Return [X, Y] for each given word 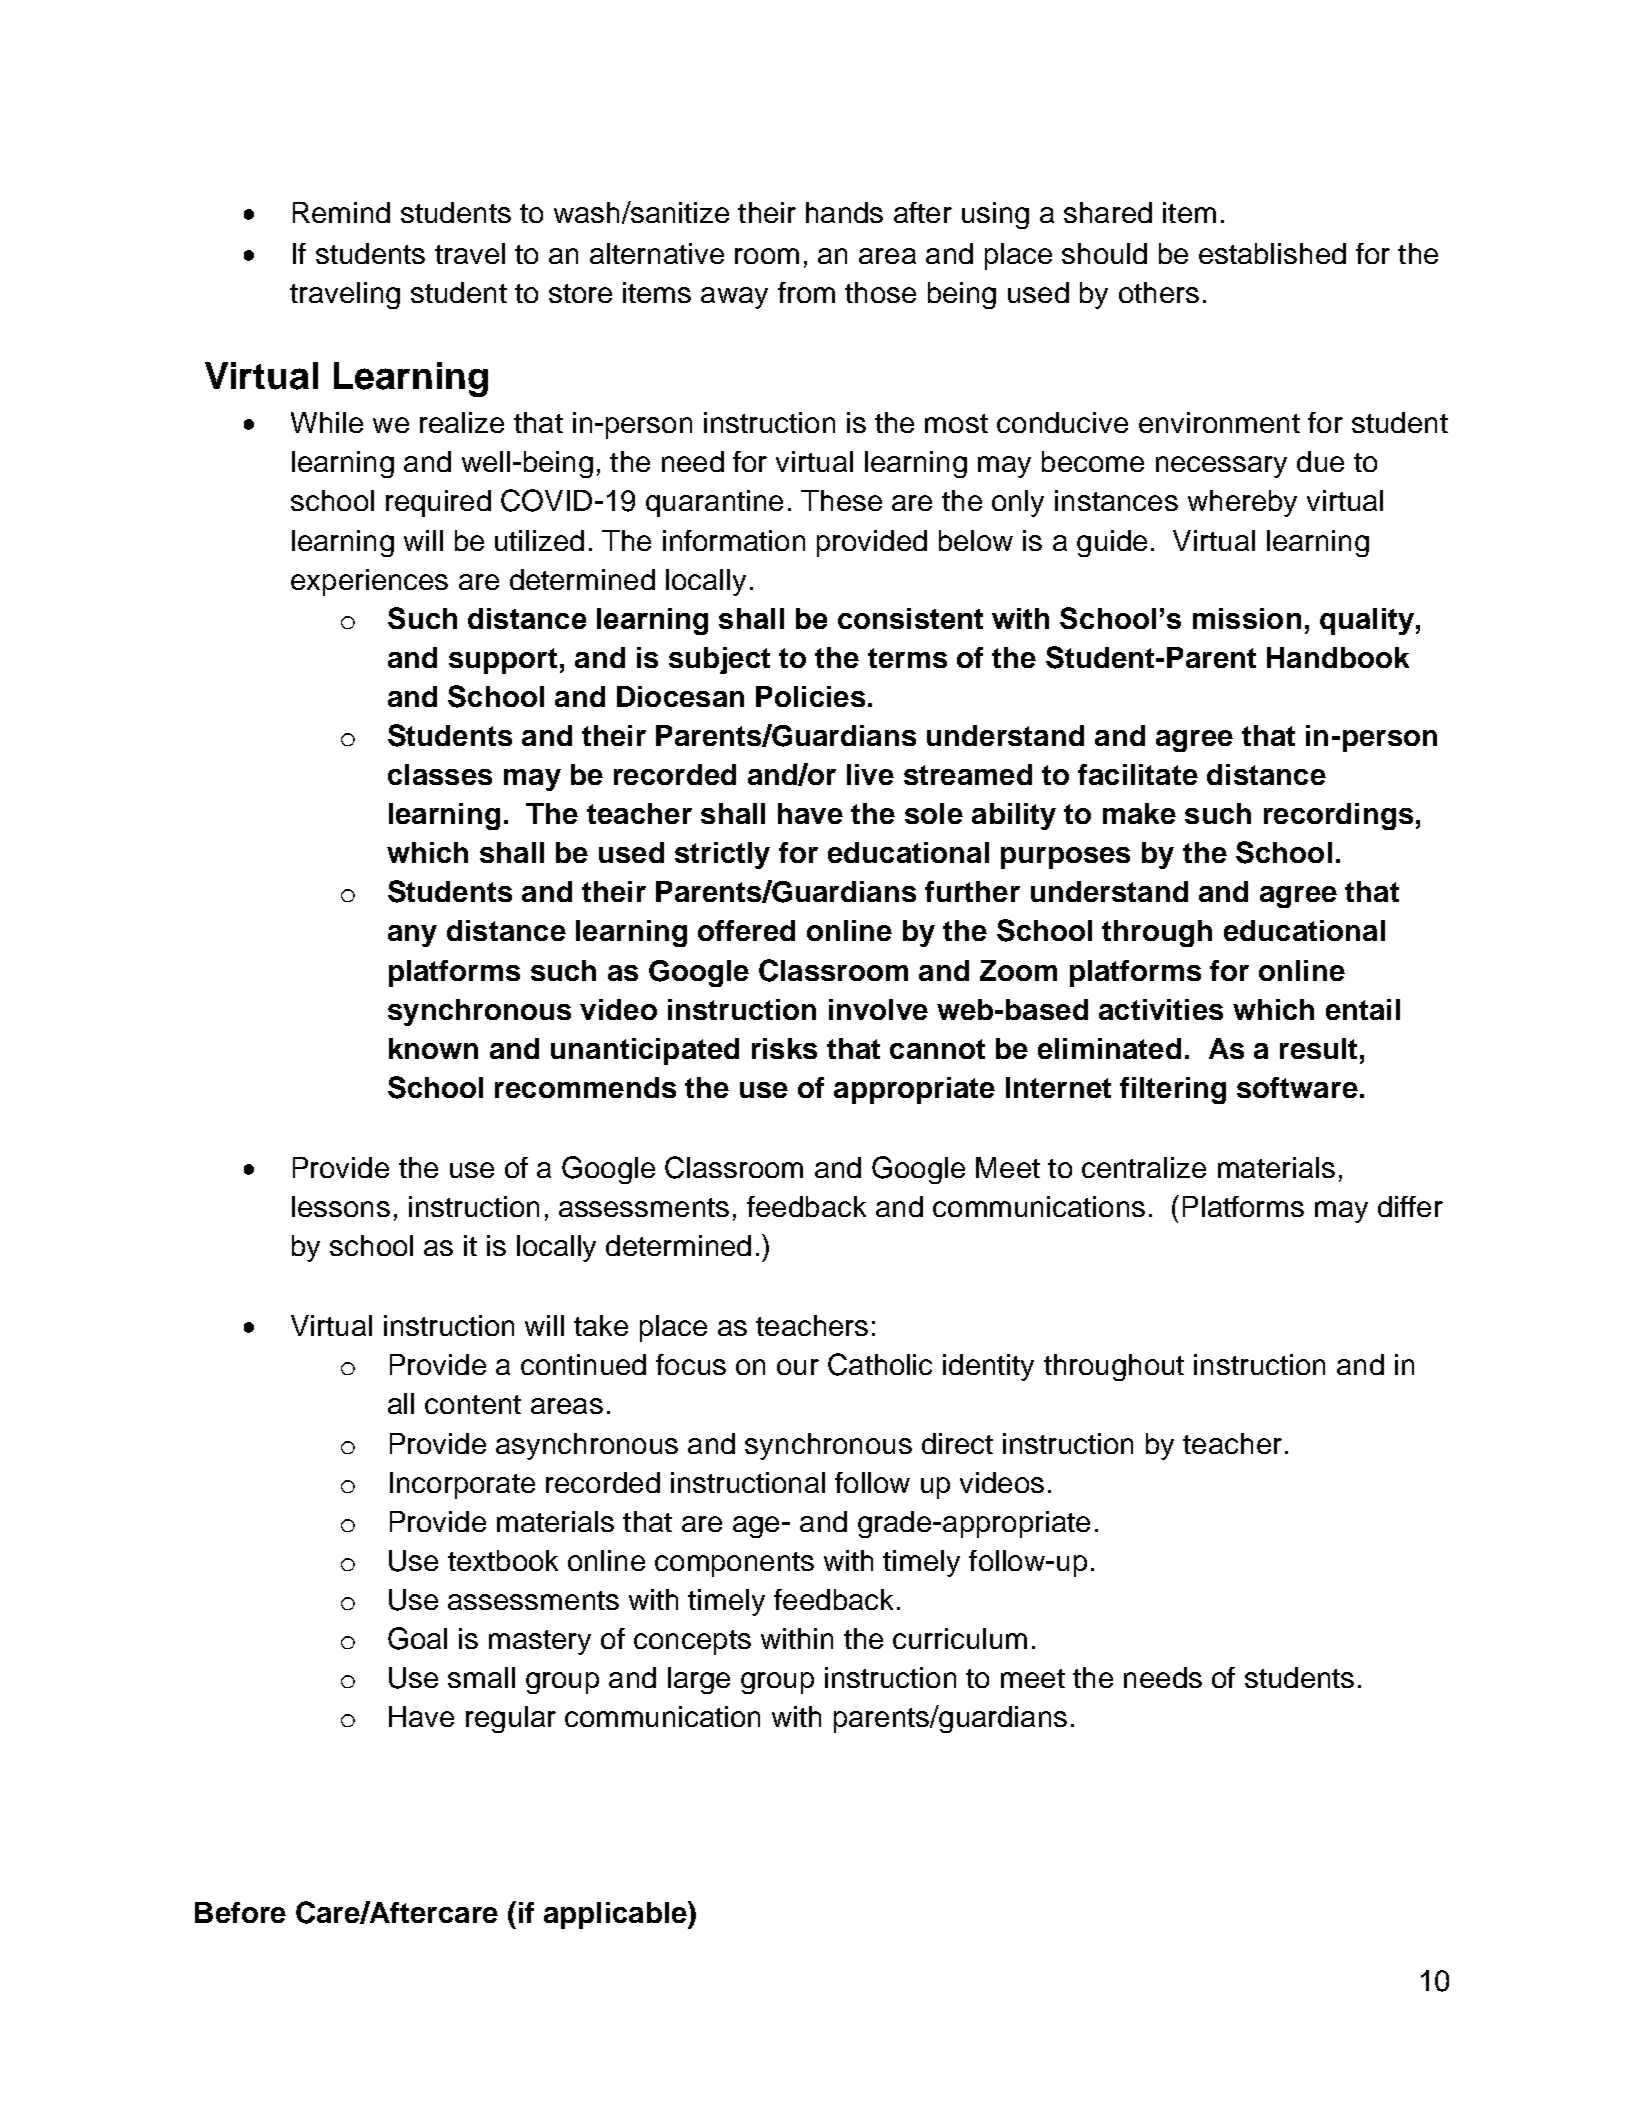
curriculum [960, 1638]
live [870, 774]
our [798, 1367]
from [806, 292]
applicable [616, 1915]
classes [440, 774]
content [473, 1404]
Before [240, 1912]
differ [1410, 1206]
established [1272, 253]
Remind [341, 212]
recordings [1338, 816]
